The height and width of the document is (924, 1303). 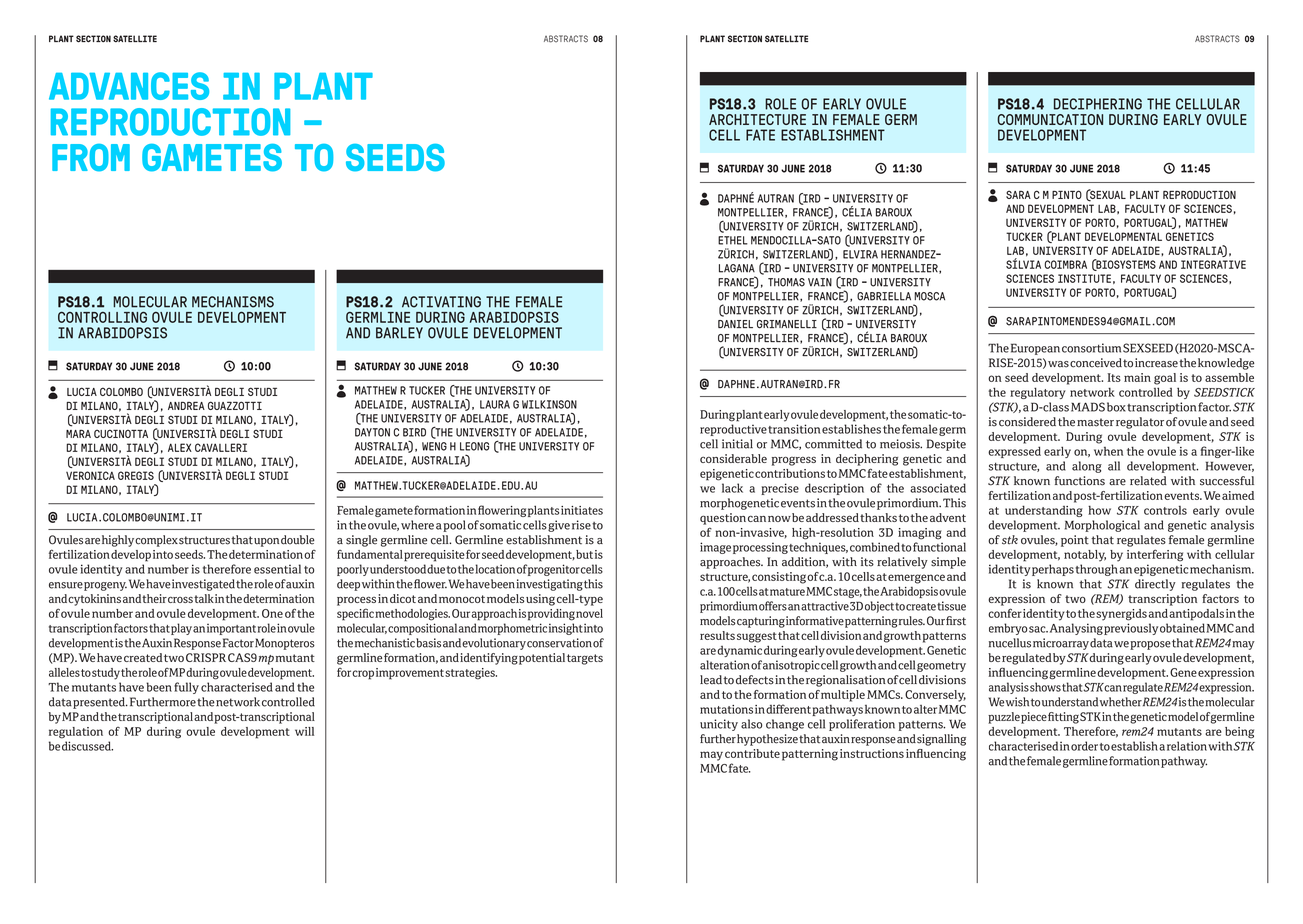 I want to click on order, so click(x=1084, y=746).
